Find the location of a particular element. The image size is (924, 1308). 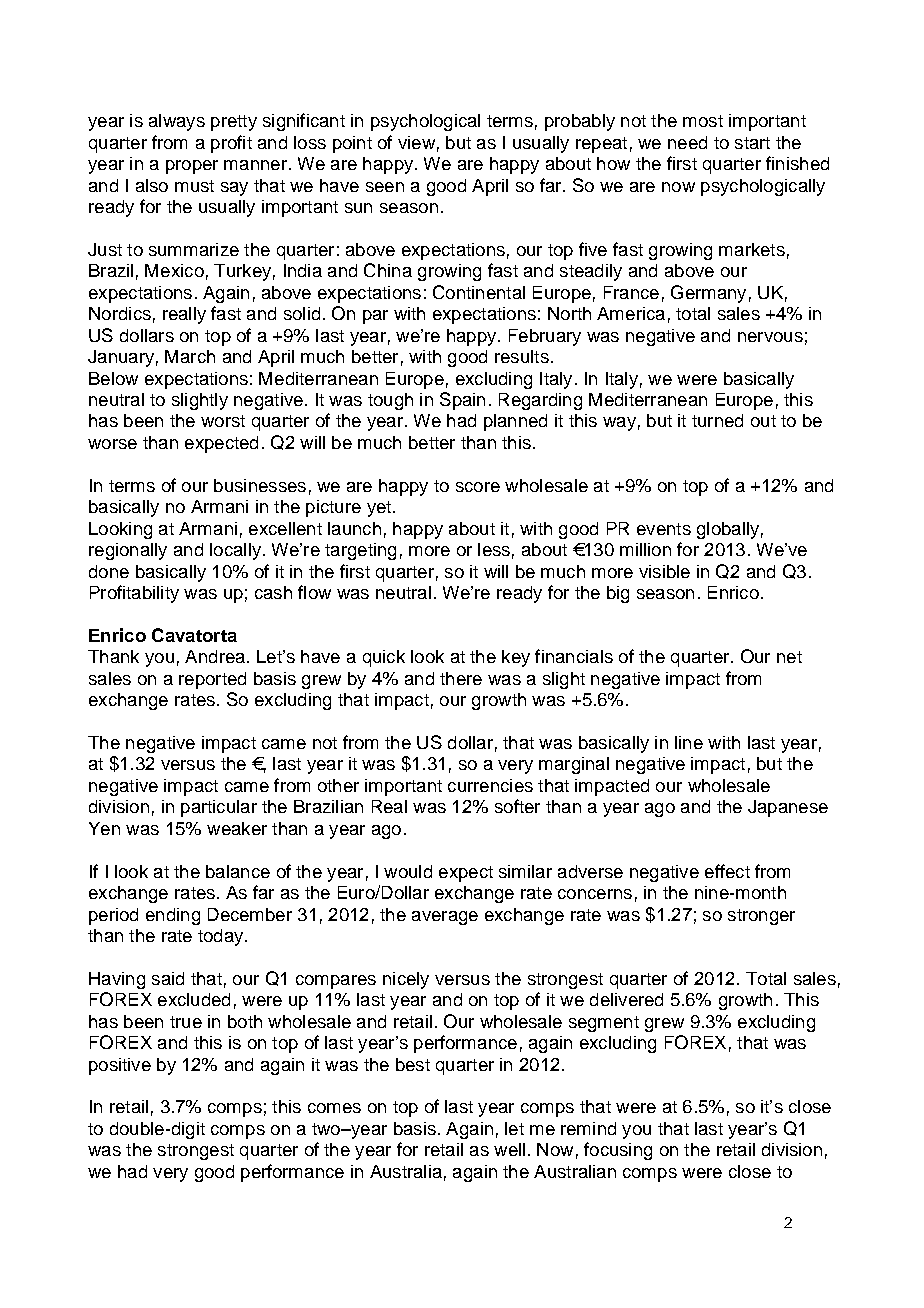

well is located at coordinates (509, 1149).
